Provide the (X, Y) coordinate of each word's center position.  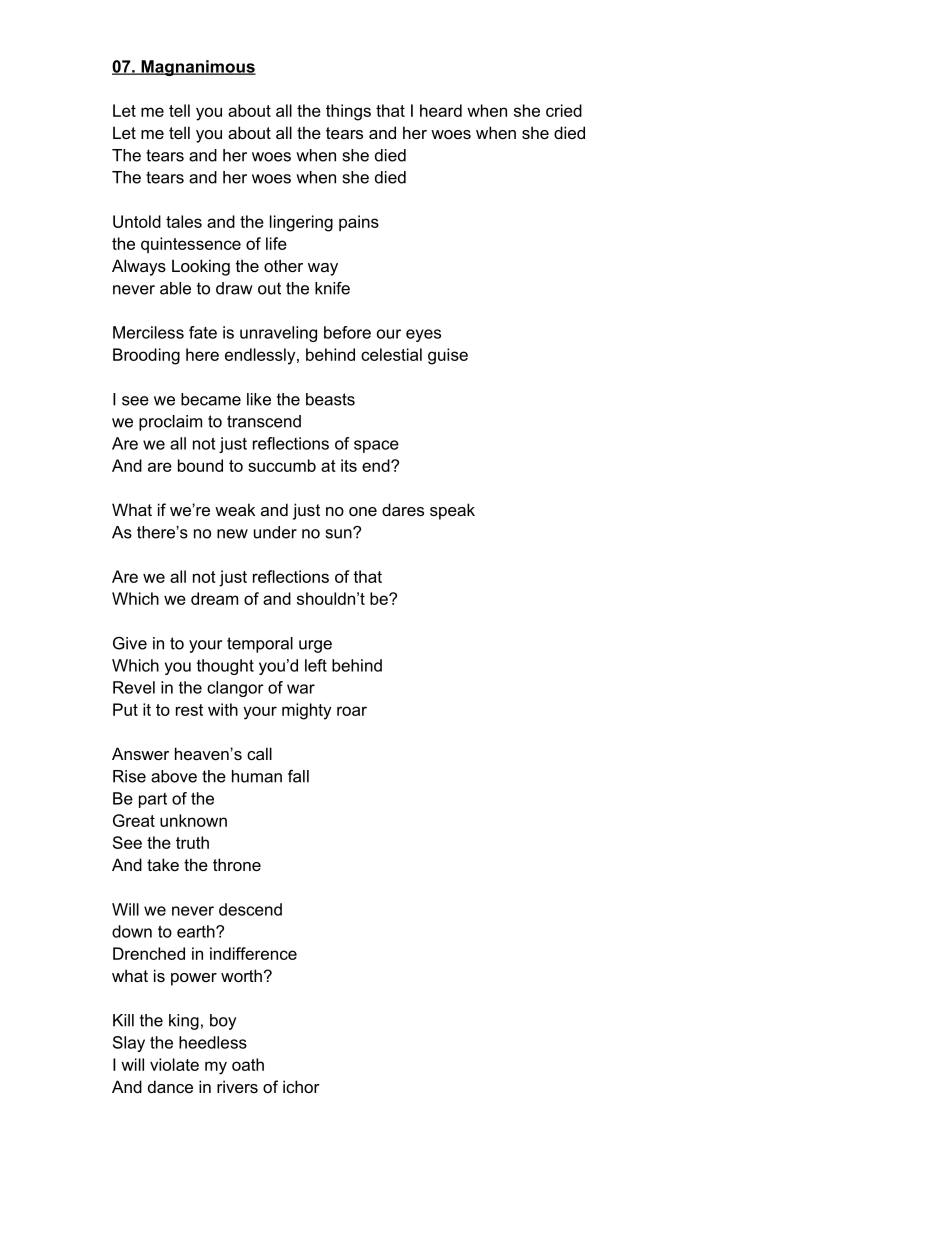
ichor (301, 1086)
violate (174, 1064)
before (347, 332)
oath (248, 1064)
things (348, 112)
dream (214, 598)
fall (298, 776)
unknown (193, 820)
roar (352, 711)
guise (448, 356)
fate (203, 332)
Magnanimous (197, 68)
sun (340, 533)
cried (564, 110)
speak (452, 511)
